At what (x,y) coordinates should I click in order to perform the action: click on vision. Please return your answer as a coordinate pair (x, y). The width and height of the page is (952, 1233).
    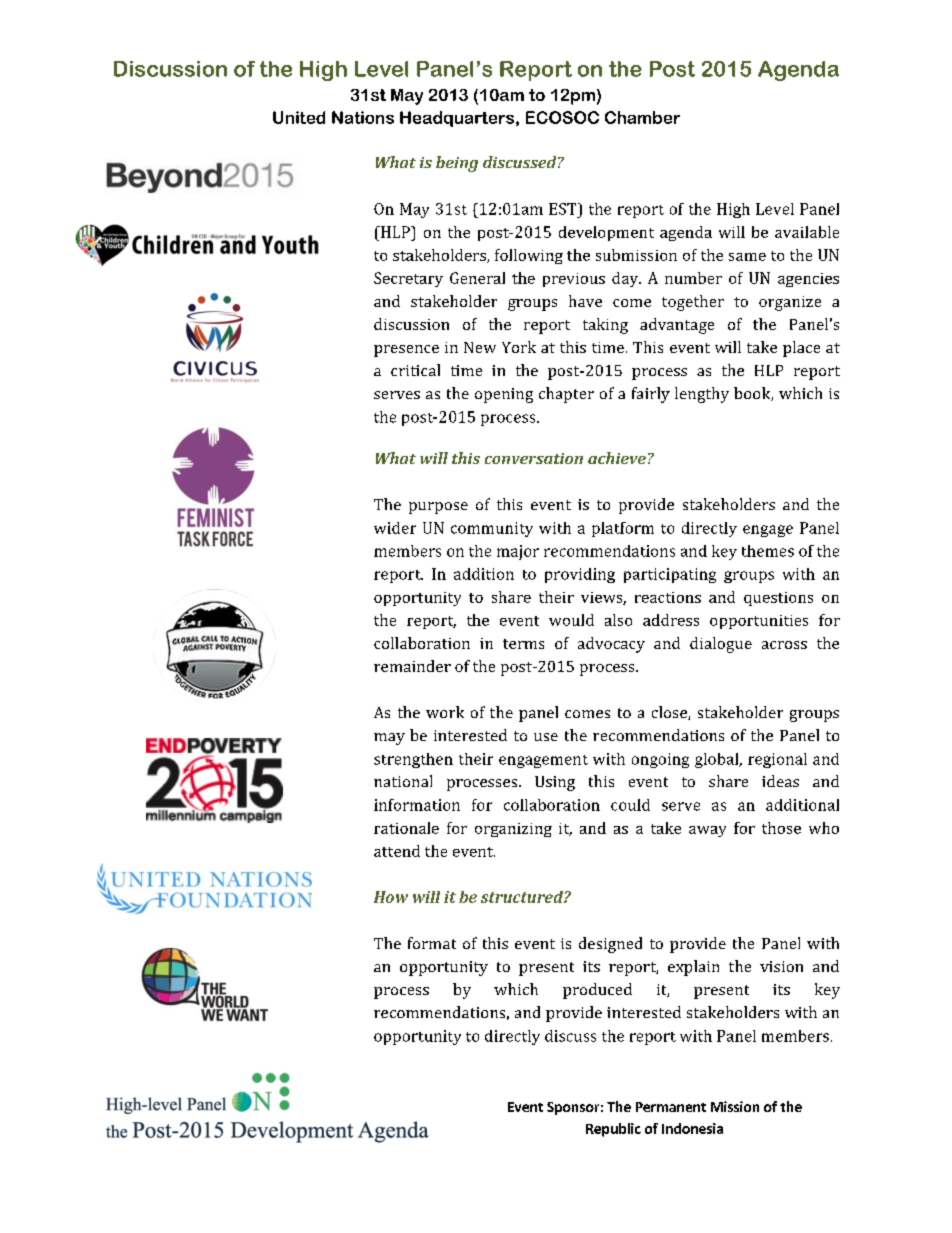
    Looking at the image, I should click on (781, 966).
